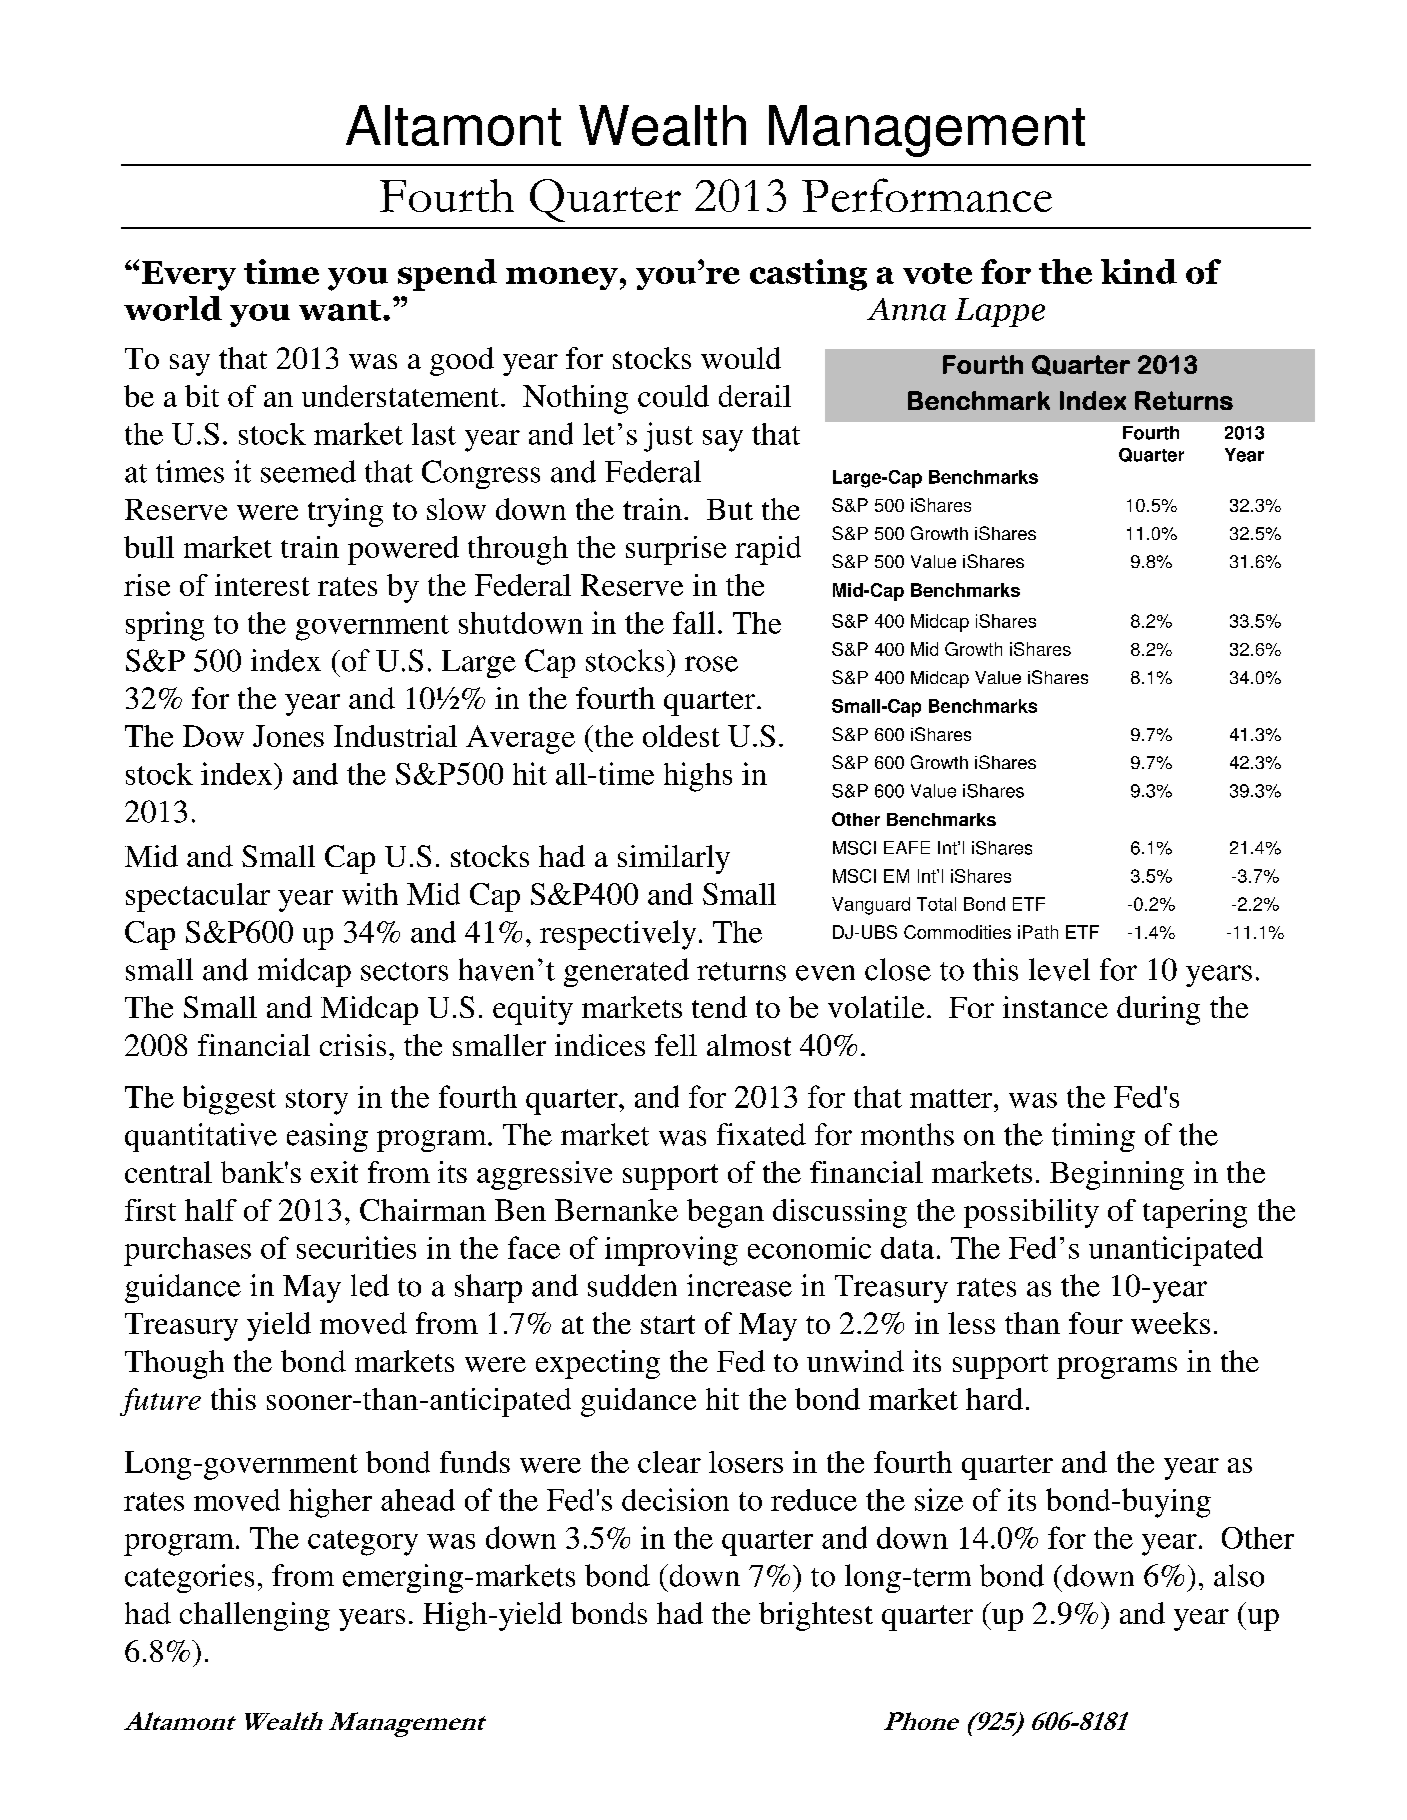  What do you see at coordinates (694, 622) in the page?
I see `fall` at bounding box center [694, 622].
